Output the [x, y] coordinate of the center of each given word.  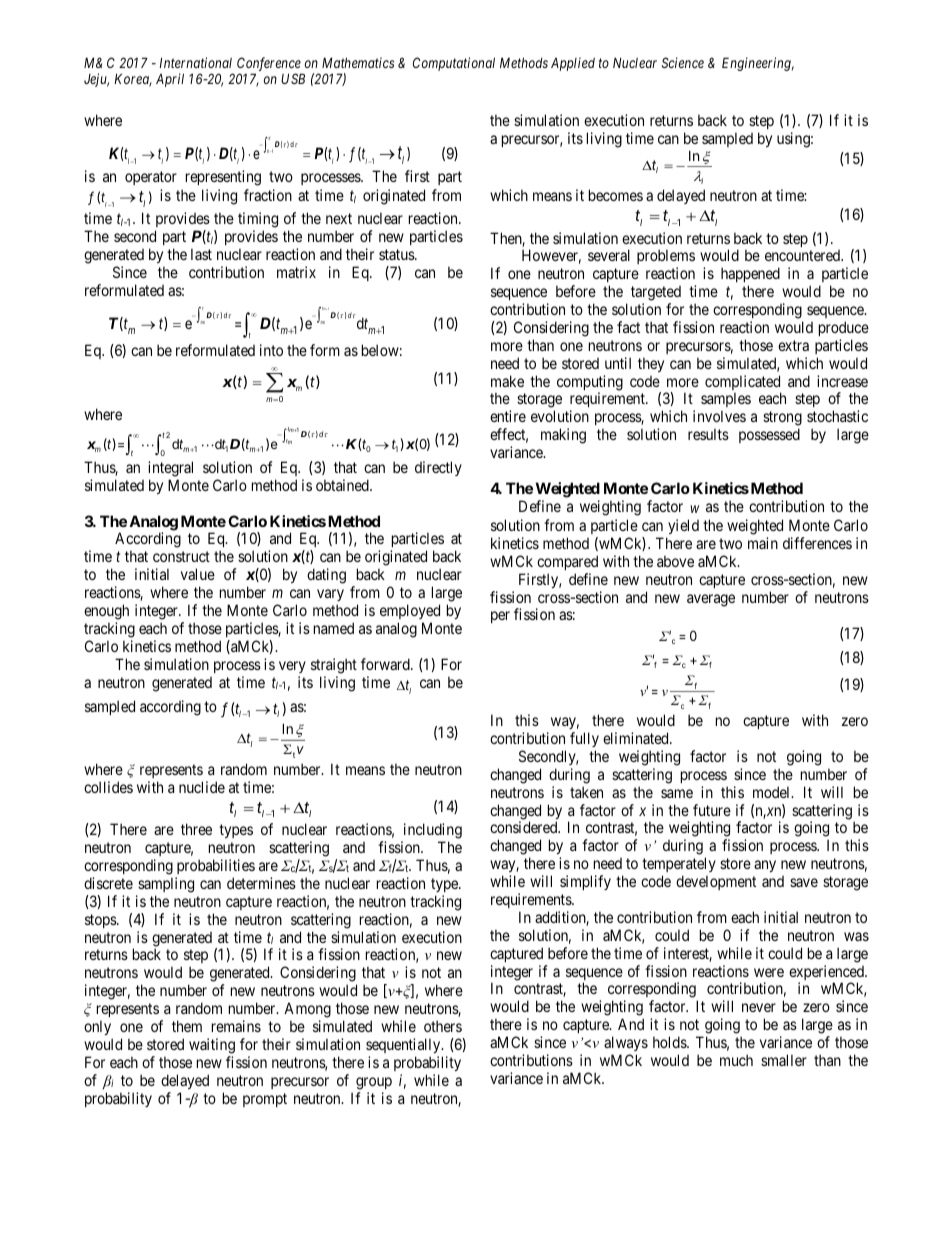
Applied [573, 64]
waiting [212, 1046]
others [443, 1026]
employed [410, 611]
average [711, 600]
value [198, 574]
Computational [454, 64]
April [170, 80]
